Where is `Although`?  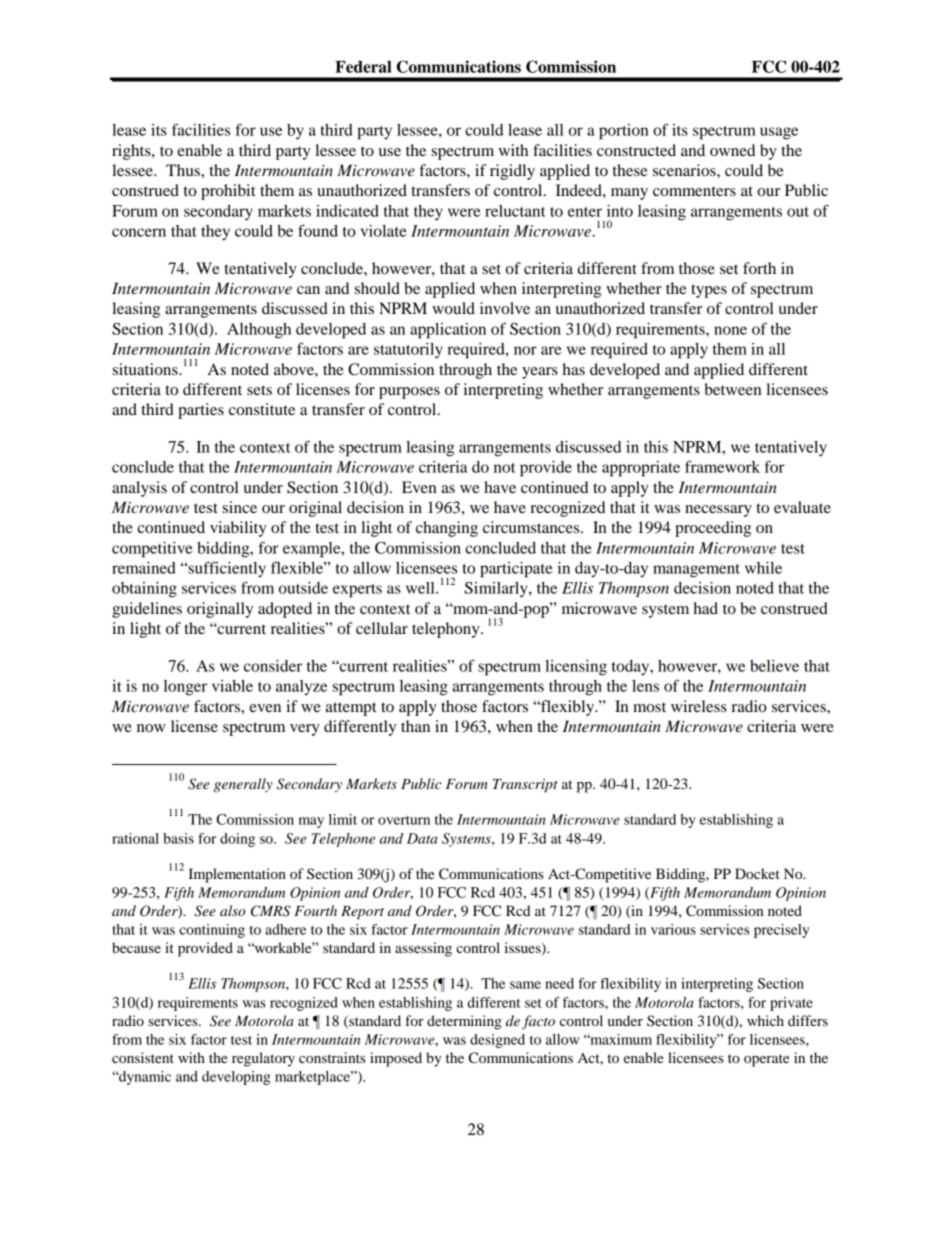 Although is located at coordinates (259, 331).
